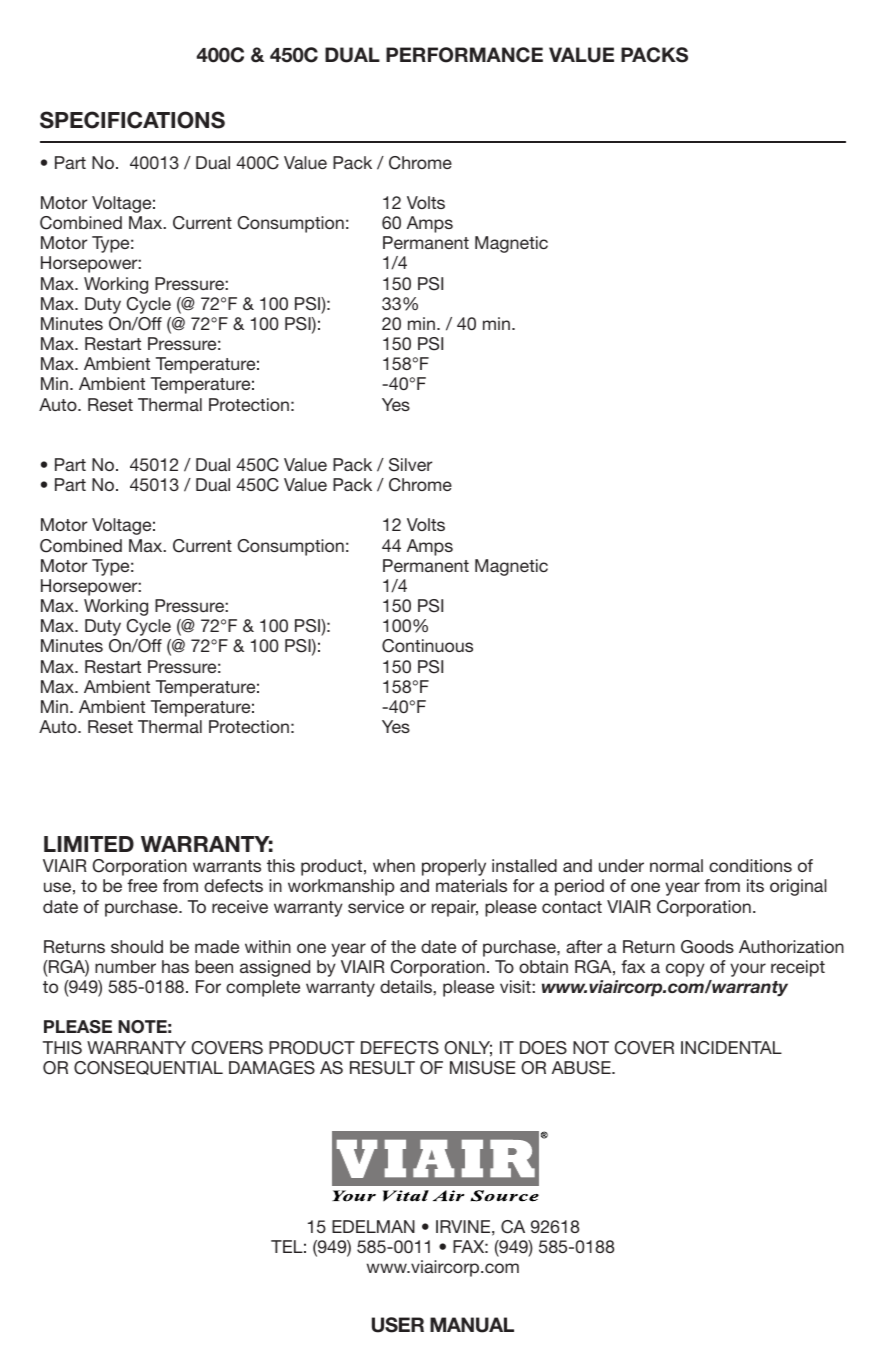 The height and width of the screenshot is (1372, 885). What do you see at coordinates (472, 1325) in the screenshot?
I see `MANUAL` at bounding box center [472, 1325].
